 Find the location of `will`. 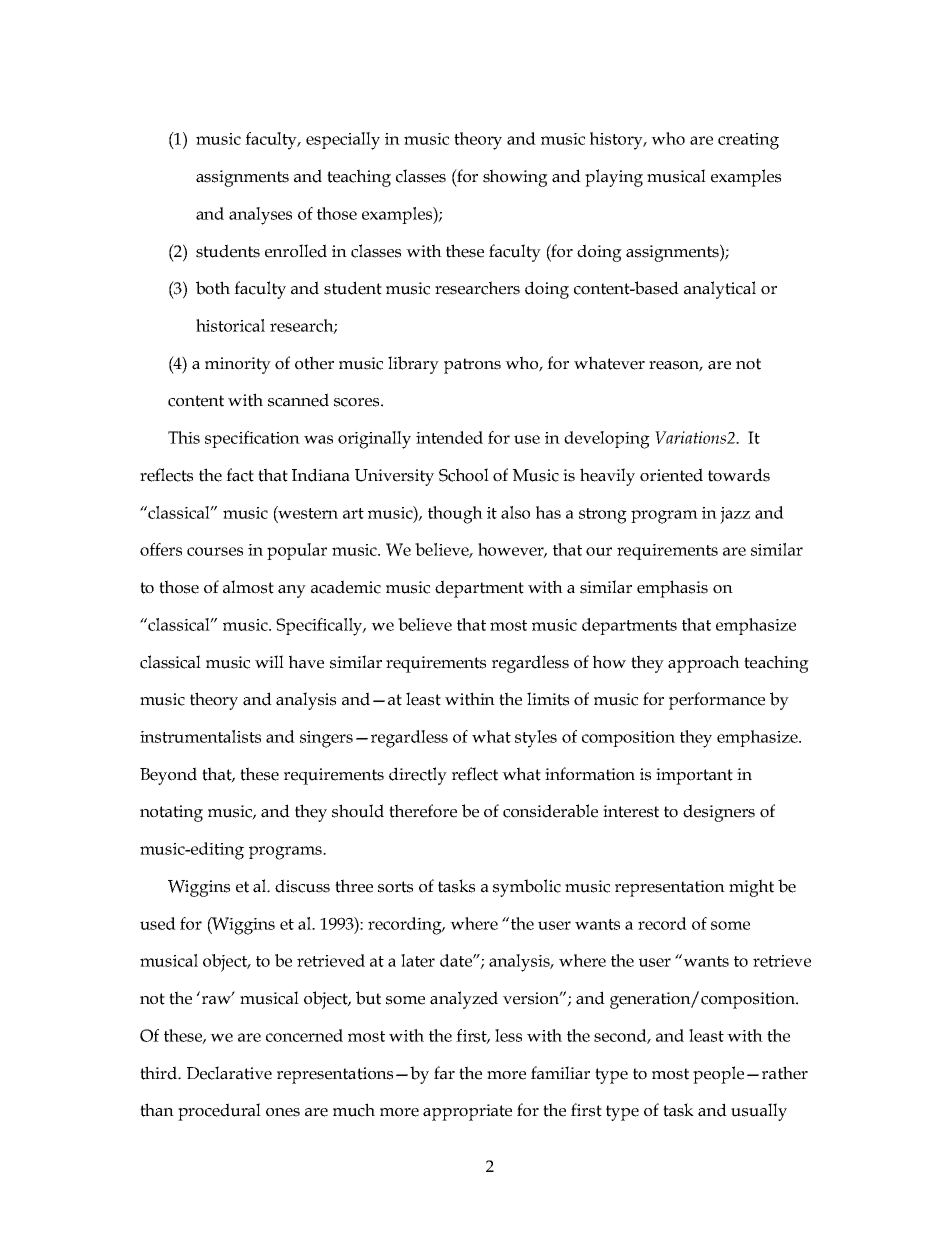

will is located at coordinates (269, 661).
